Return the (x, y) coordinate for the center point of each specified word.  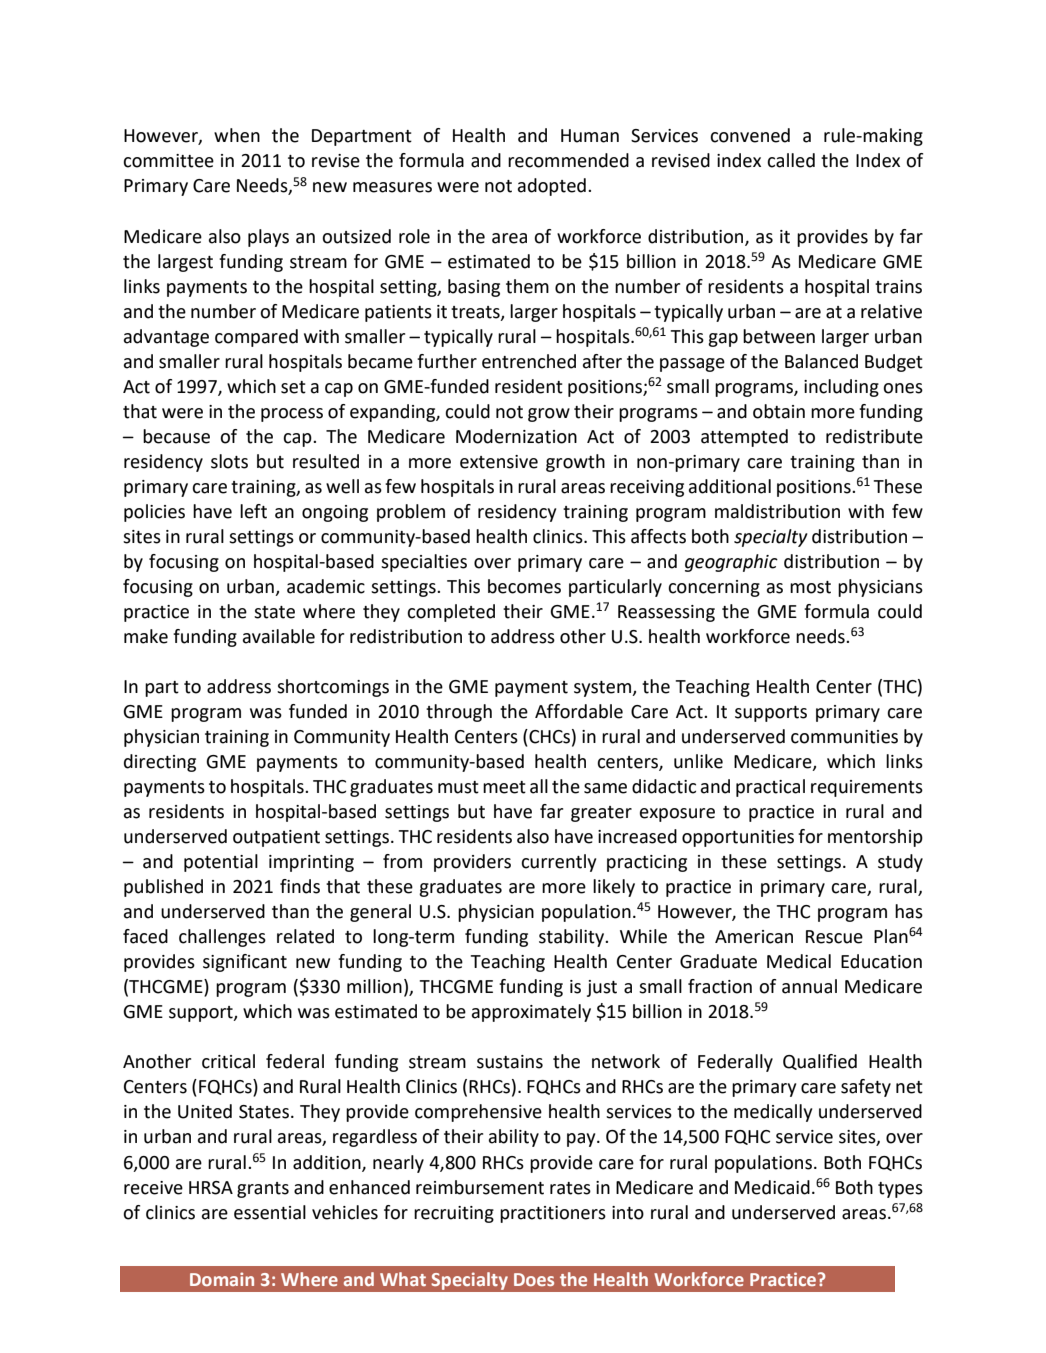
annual (809, 986)
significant (245, 963)
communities (844, 737)
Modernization (516, 436)
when (237, 135)
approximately (531, 1013)
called (791, 160)
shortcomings (333, 688)
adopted (552, 187)
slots (229, 461)
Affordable (579, 711)
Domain (222, 1279)
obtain (779, 411)
